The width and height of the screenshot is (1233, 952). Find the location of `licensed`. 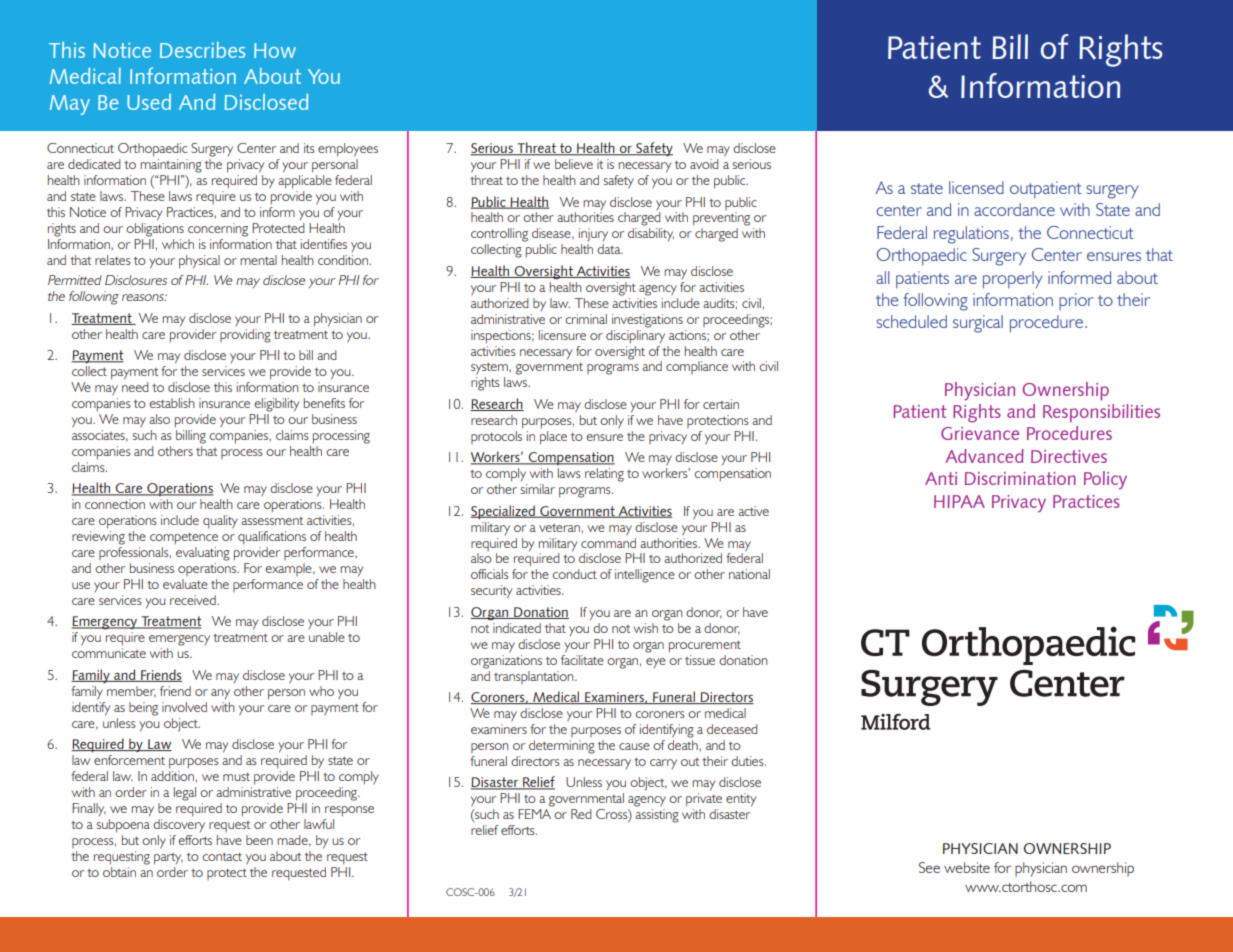

licensed is located at coordinates (976, 187).
